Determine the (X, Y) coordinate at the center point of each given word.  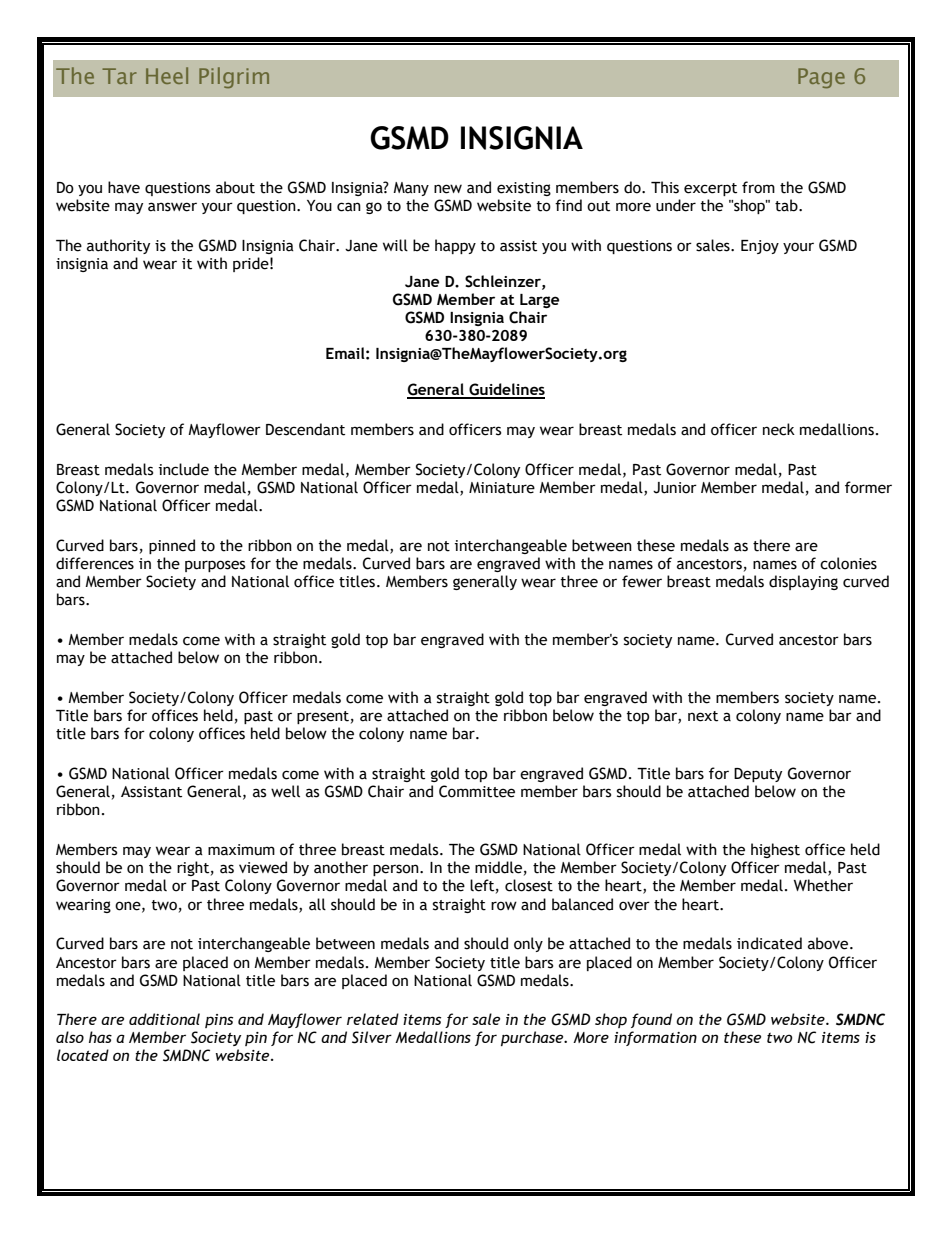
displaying (803, 582)
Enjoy (760, 247)
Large (539, 301)
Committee (477, 791)
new (448, 189)
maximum (241, 850)
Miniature (502, 488)
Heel (167, 75)
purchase (533, 1038)
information (655, 1038)
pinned (172, 546)
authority (118, 246)
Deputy (758, 775)
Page (821, 78)
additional (164, 1019)
